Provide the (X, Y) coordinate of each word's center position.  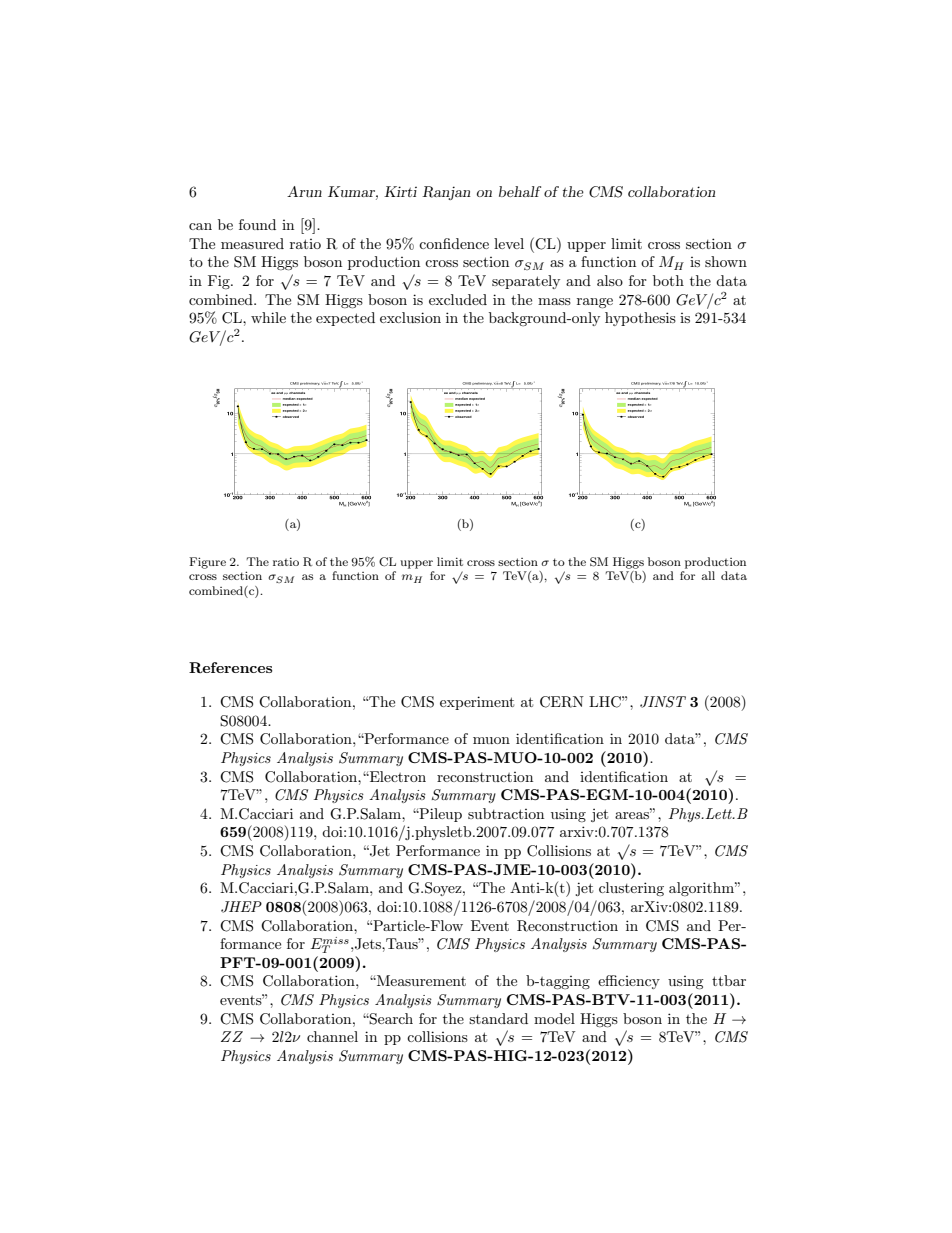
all (708, 575)
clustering (631, 889)
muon (491, 740)
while (268, 317)
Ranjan (446, 193)
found (257, 224)
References (230, 667)
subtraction (506, 813)
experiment (477, 703)
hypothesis (640, 319)
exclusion (410, 317)
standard (498, 1018)
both (668, 280)
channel (332, 1036)
